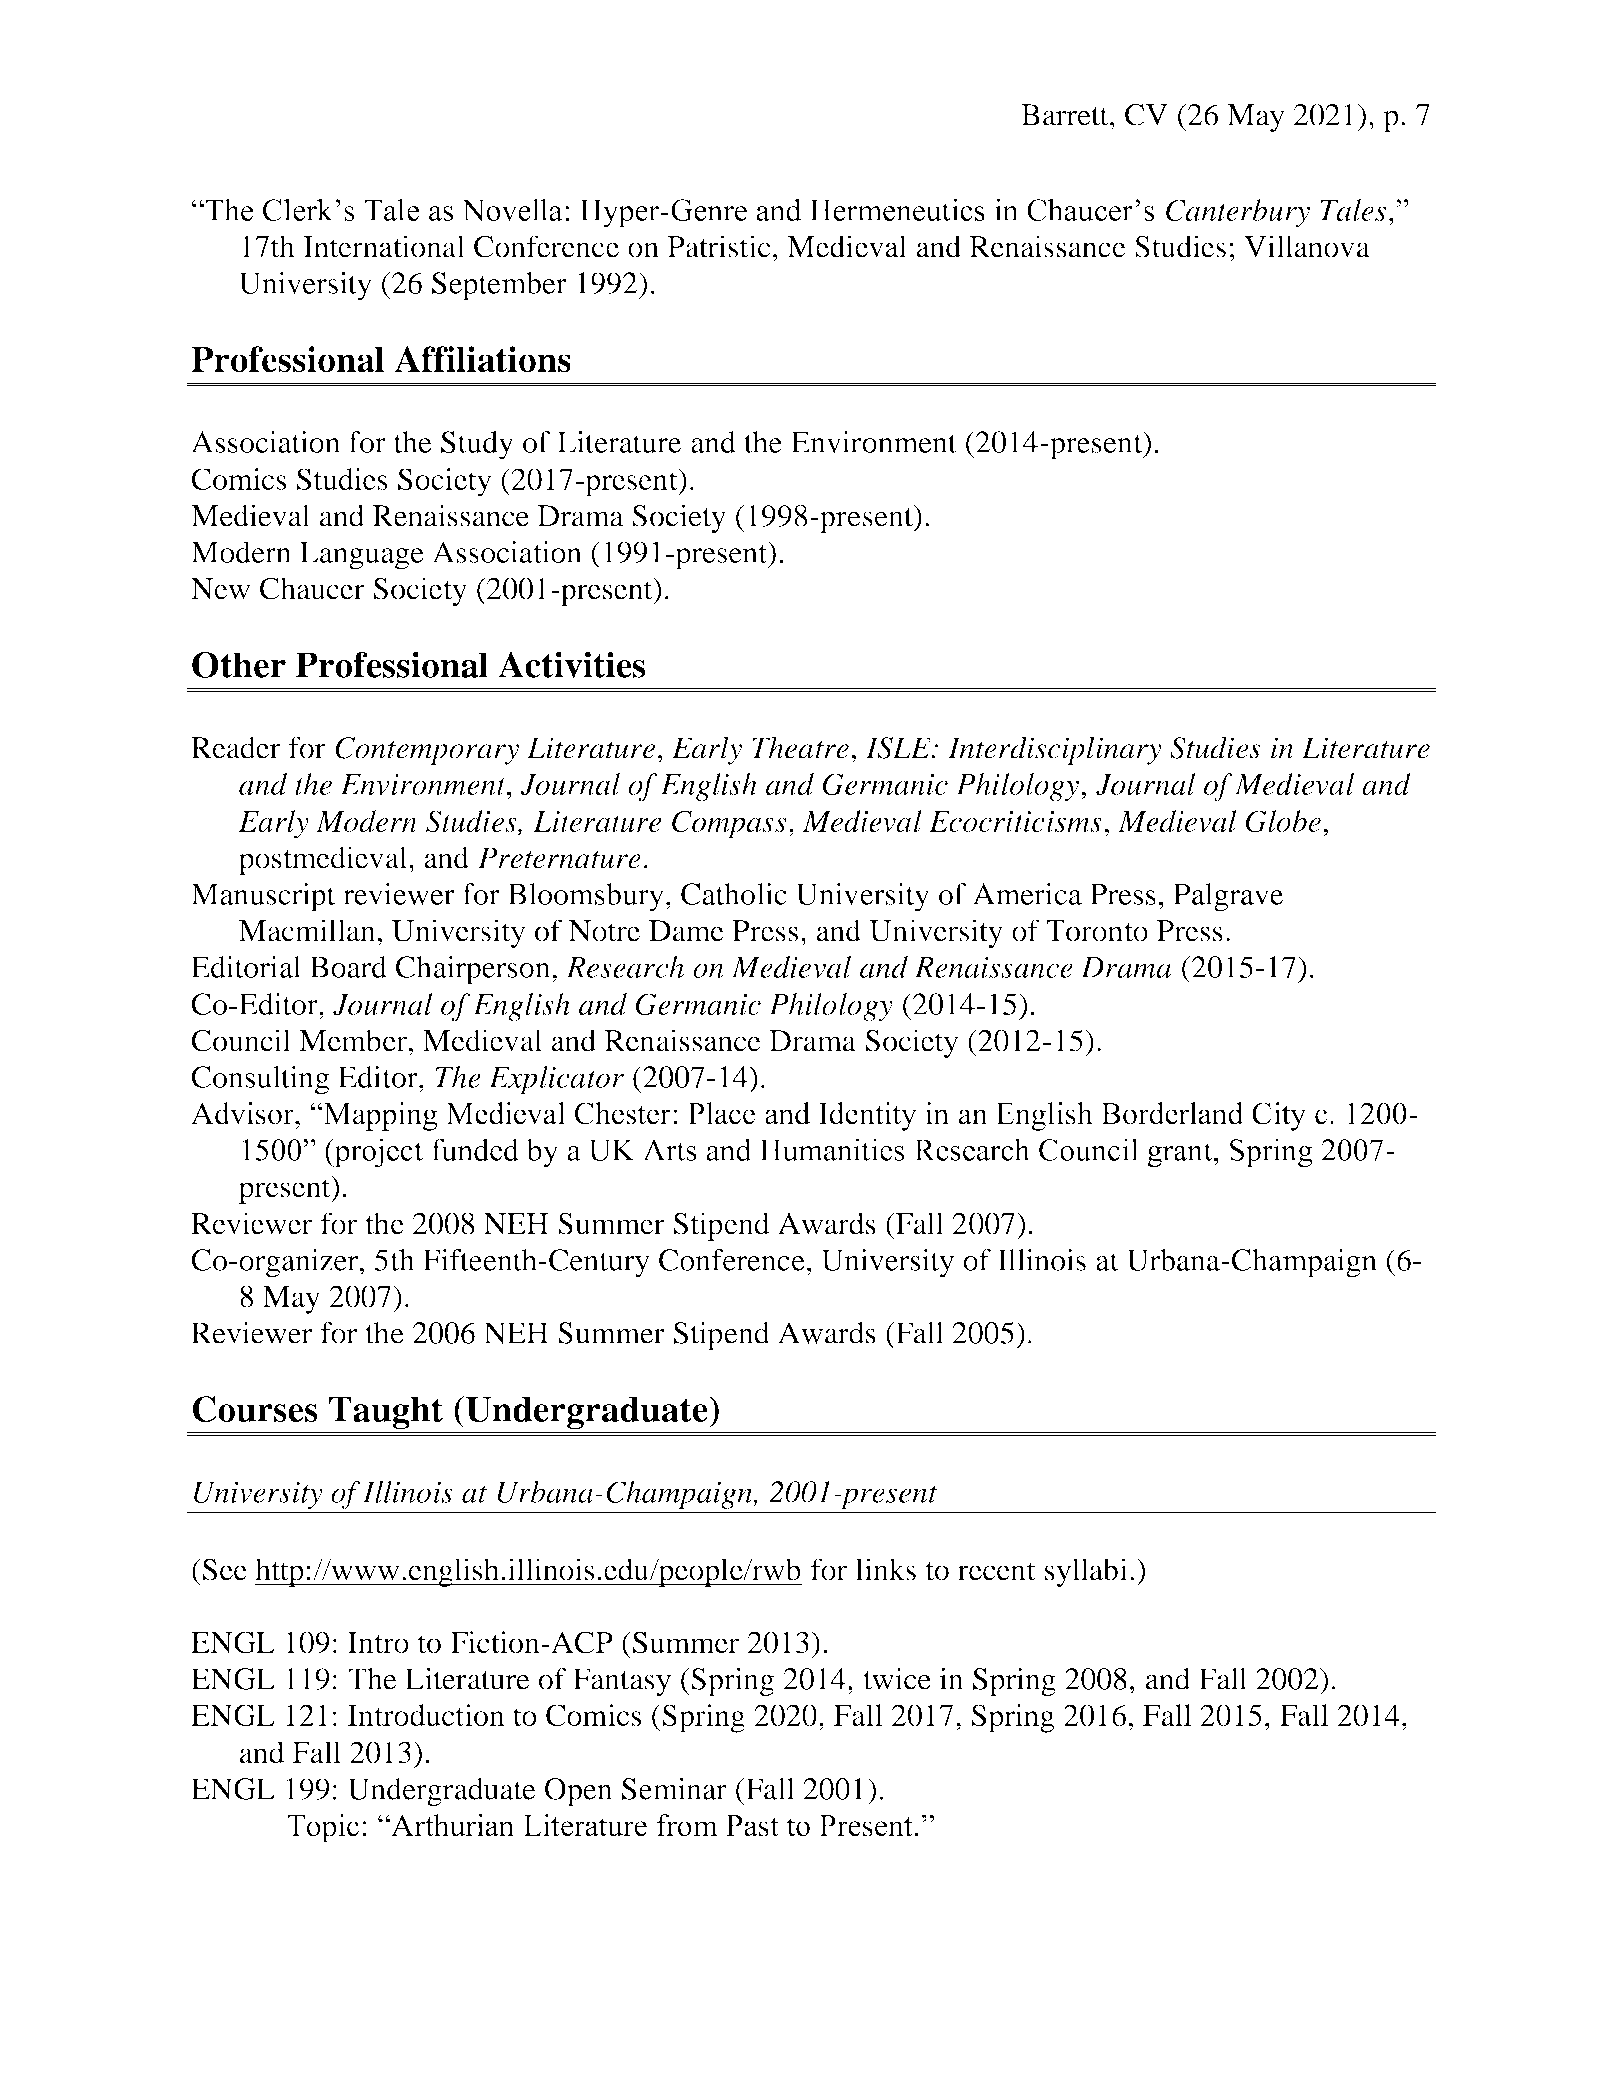 The image size is (1622, 2099). I want to click on Humanities, so click(832, 1149).
